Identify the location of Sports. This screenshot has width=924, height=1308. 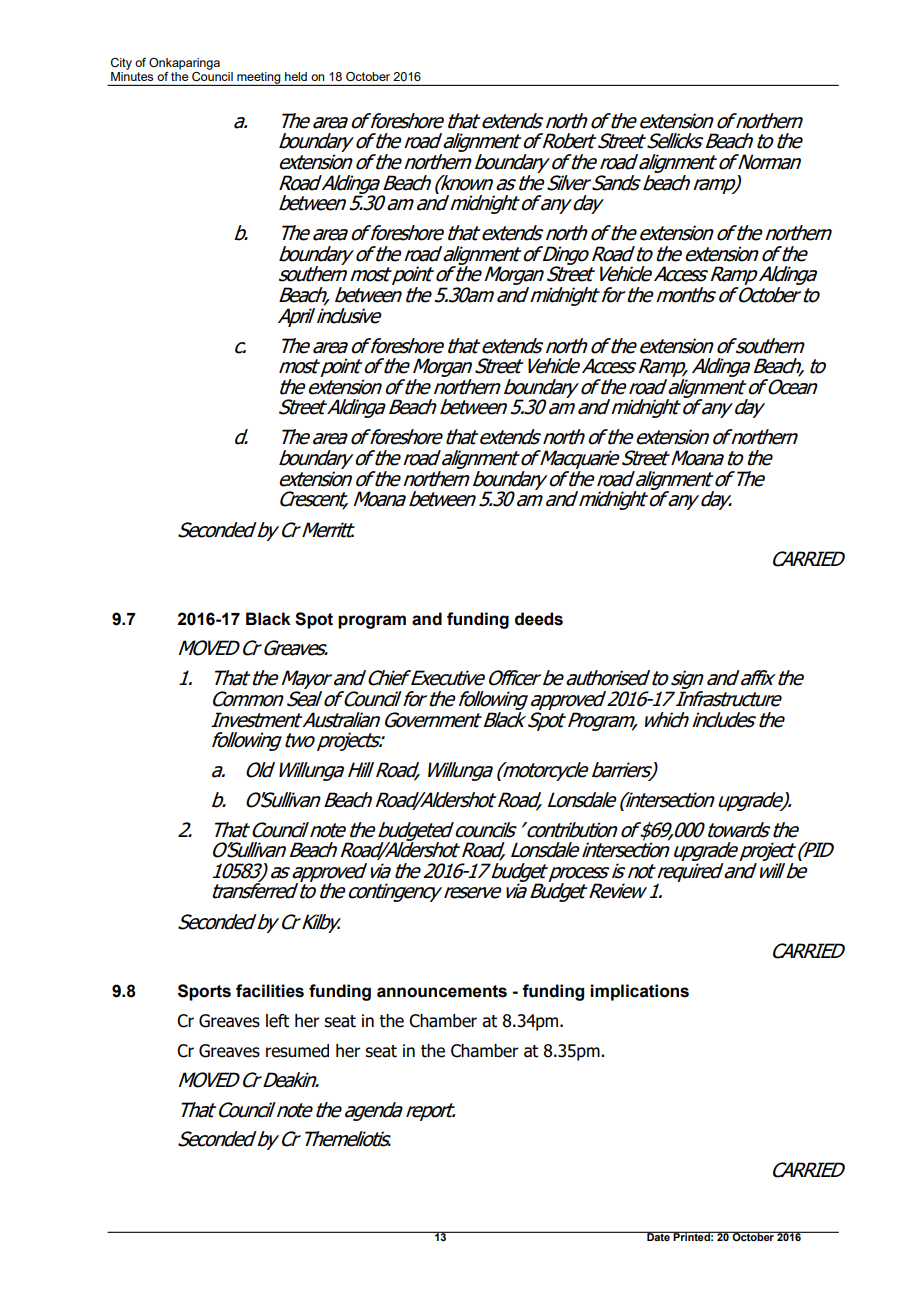
(204, 992).
